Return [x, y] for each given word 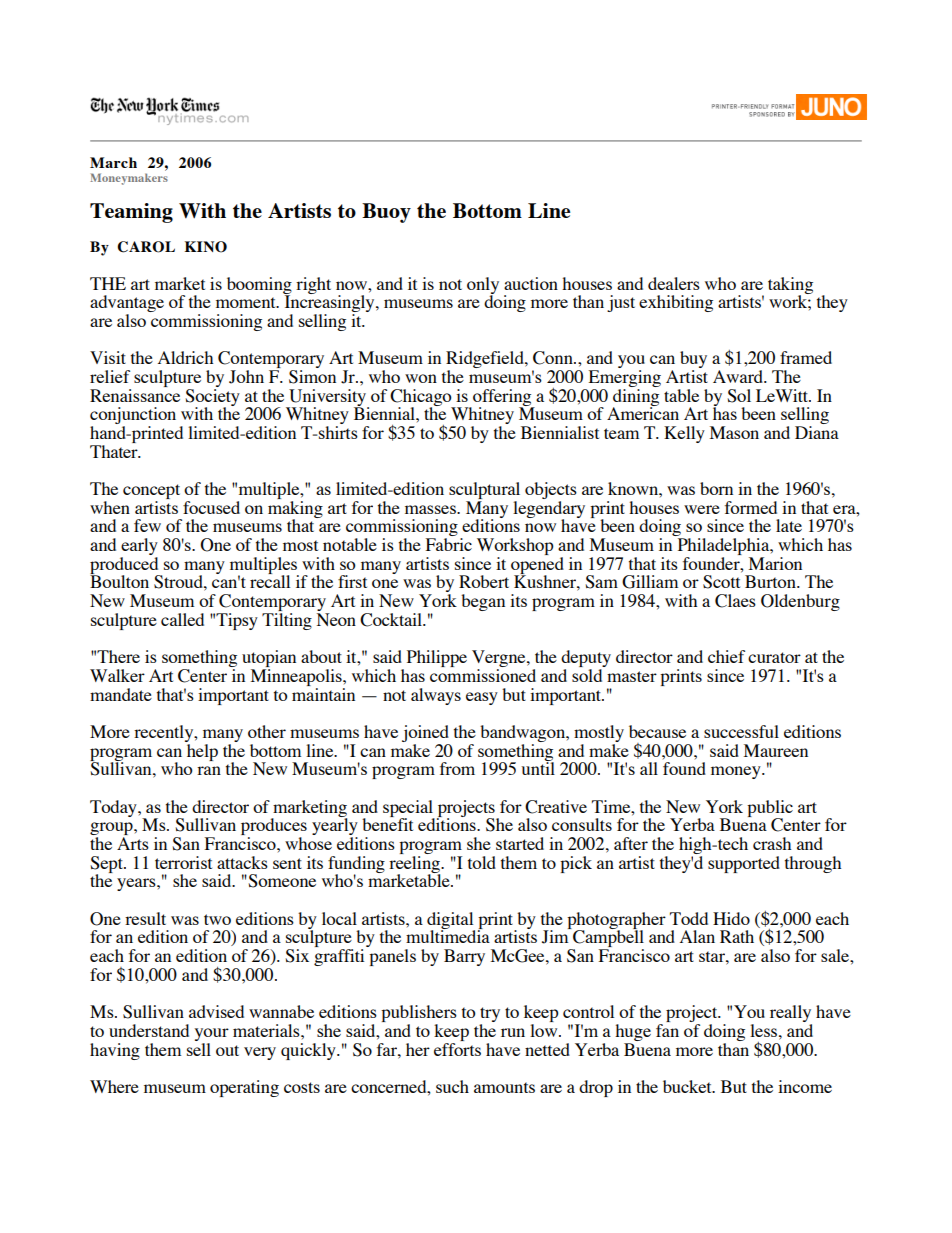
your [212, 1034]
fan [667, 1030]
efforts [457, 1048]
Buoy [386, 213]
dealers [674, 283]
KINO [206, 247]
